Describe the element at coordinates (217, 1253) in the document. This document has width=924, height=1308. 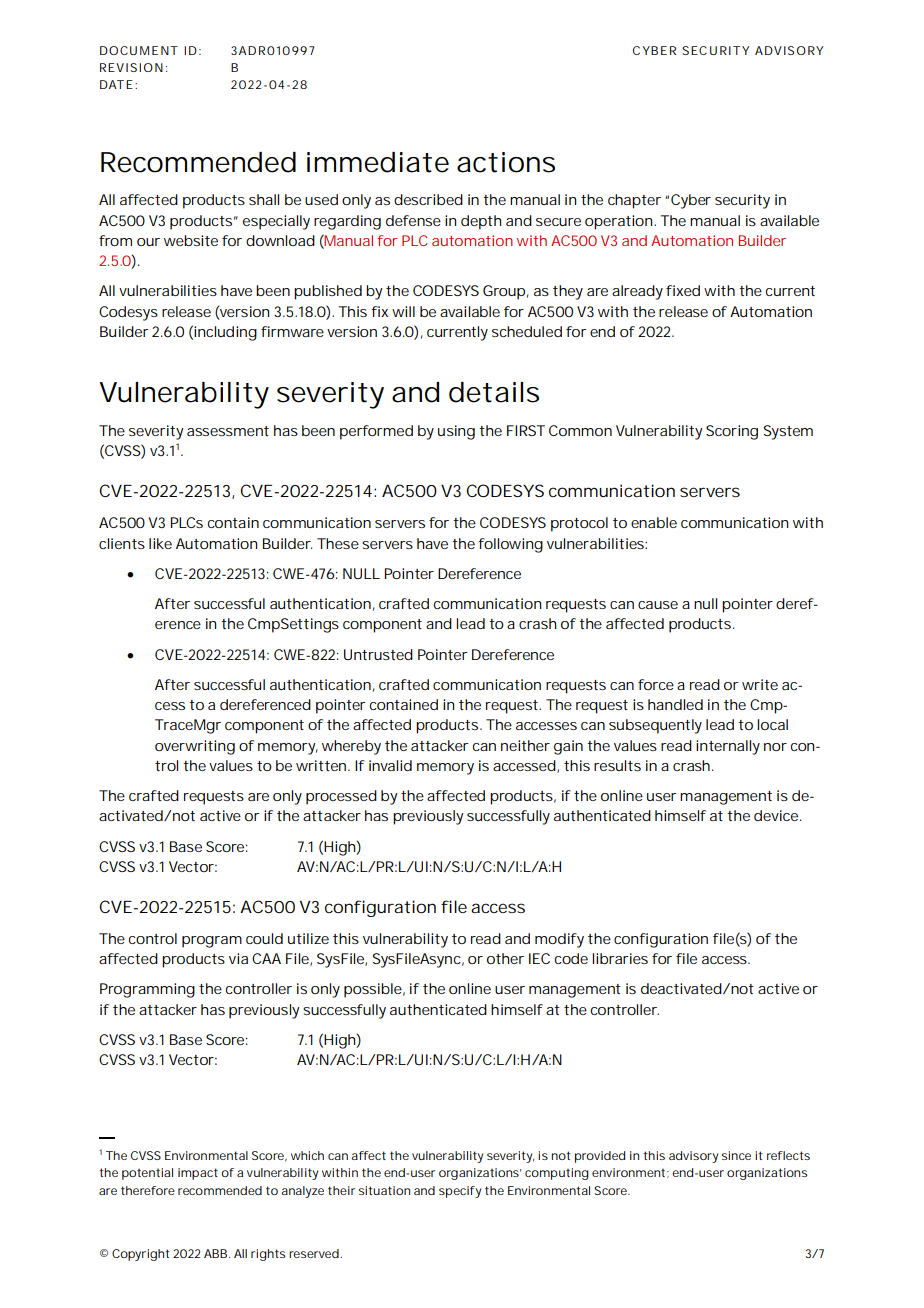
I see `ABB` at that location.
